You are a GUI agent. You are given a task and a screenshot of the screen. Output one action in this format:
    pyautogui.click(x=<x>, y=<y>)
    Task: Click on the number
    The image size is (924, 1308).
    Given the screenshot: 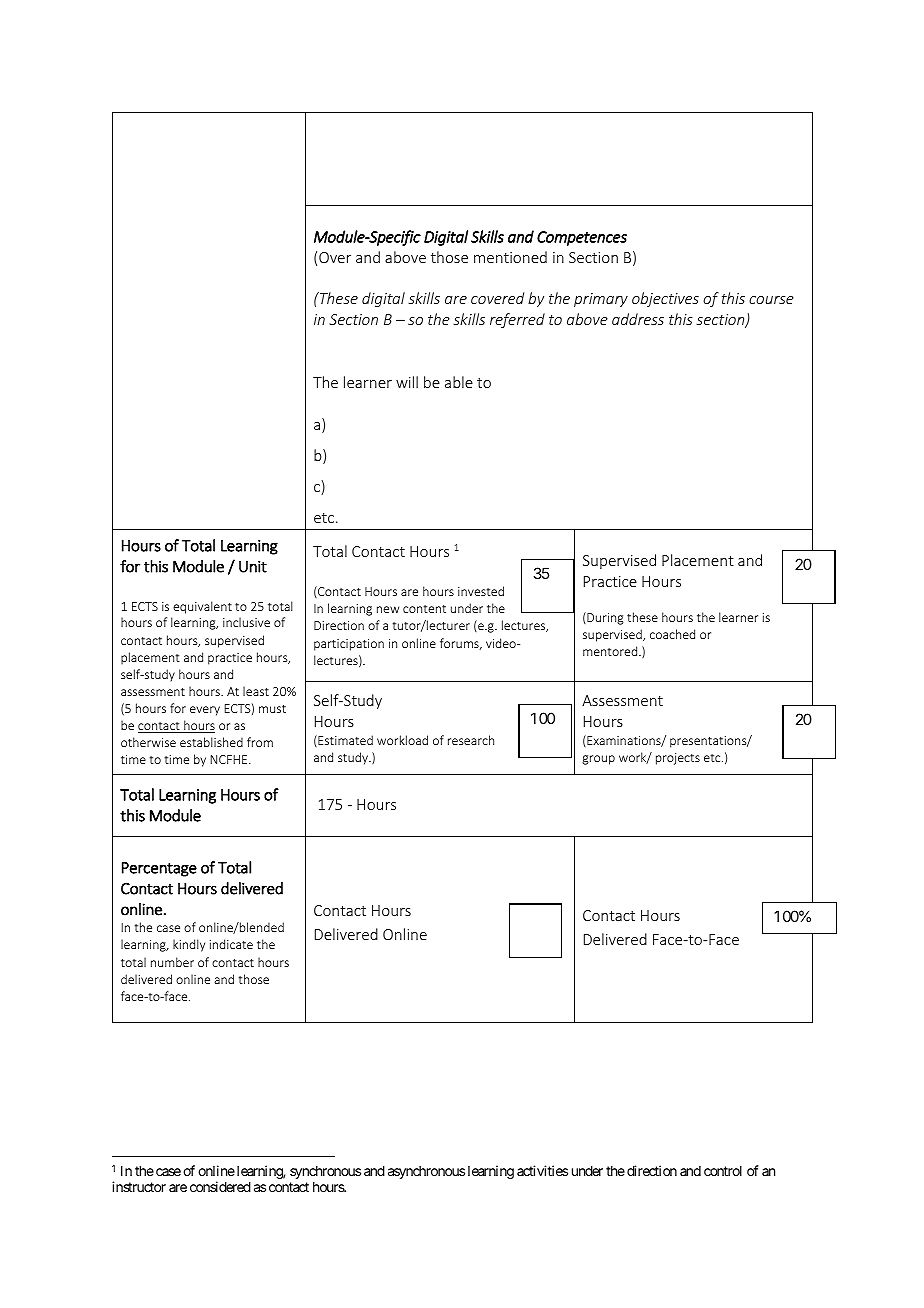 What is the action you would take?
    pyautogui.click(x=172, y=962)
